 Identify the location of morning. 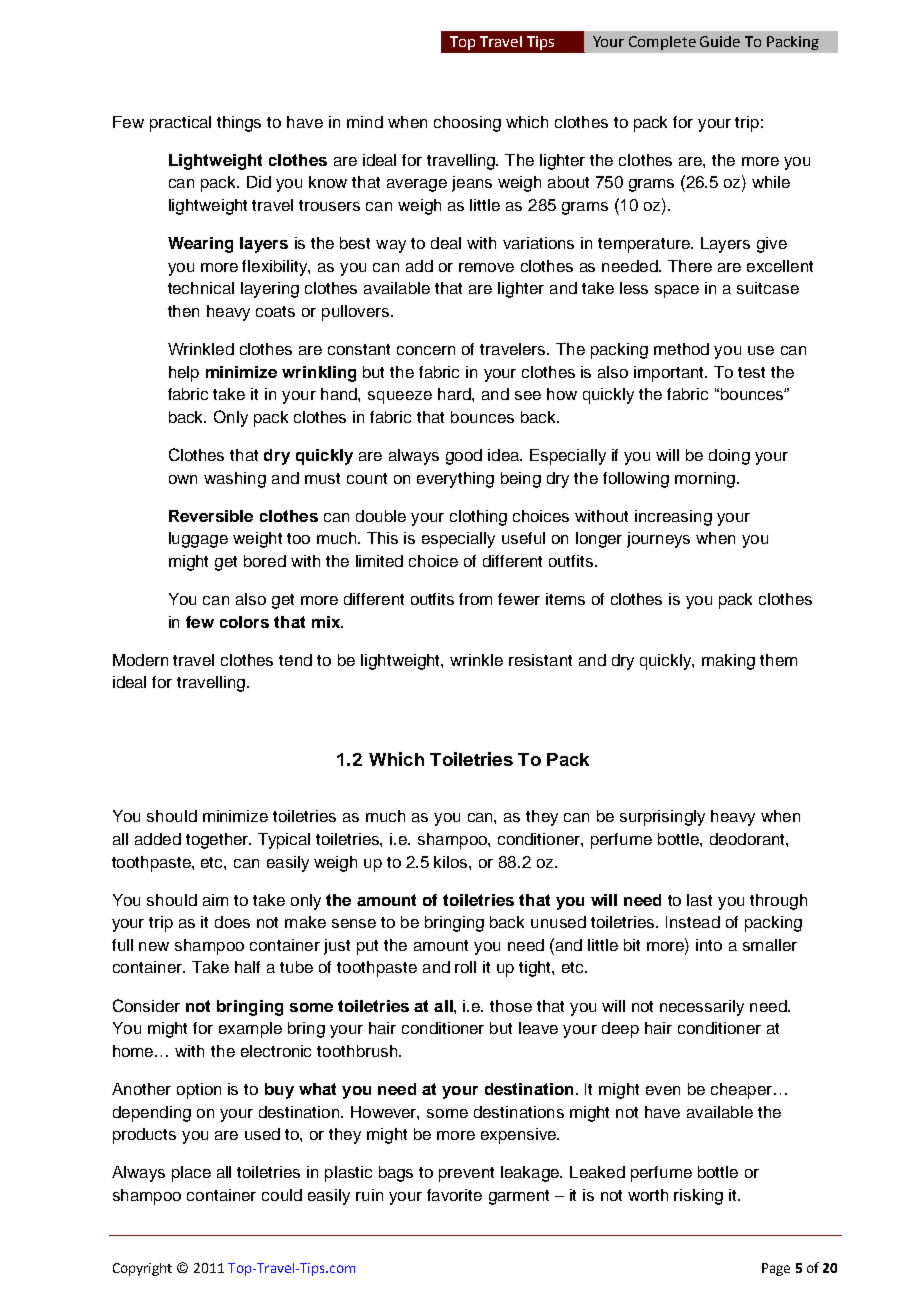
(705, 480).
